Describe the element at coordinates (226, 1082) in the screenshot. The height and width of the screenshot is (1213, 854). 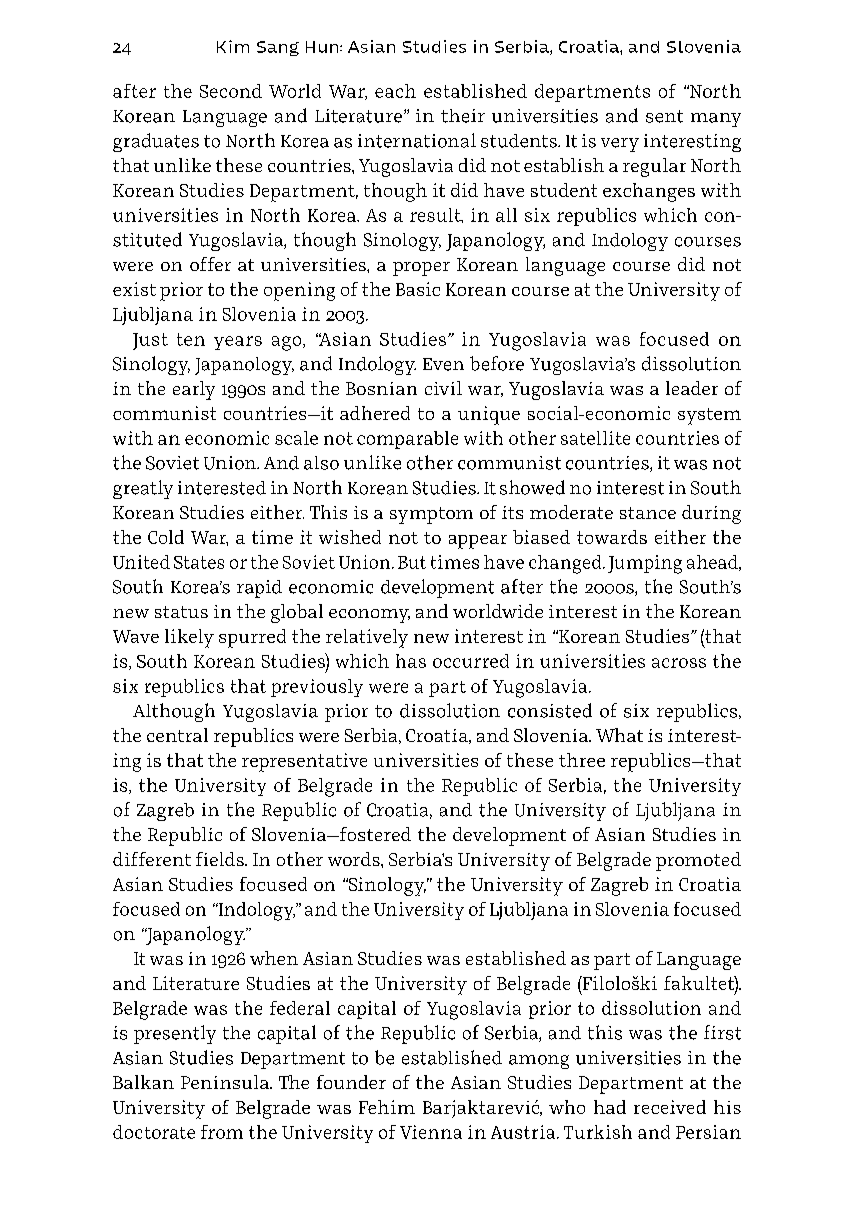
I see `Peninsula` at that location.
